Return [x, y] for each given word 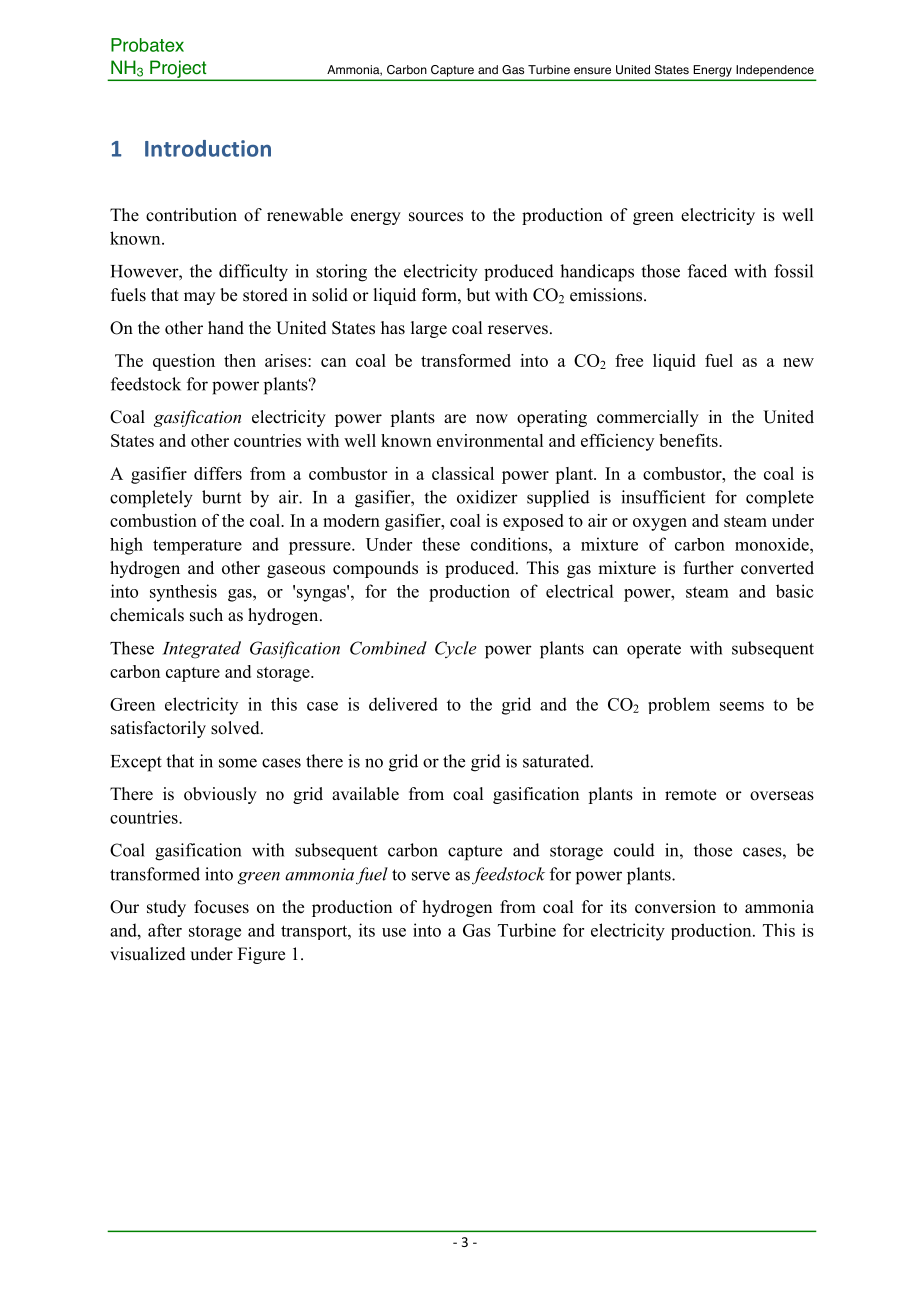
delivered [403, 704]
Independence [775, 70]
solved [236, 728]
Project [178, 70]
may [199, 298]
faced [707, 271]
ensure [592, 71]
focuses [221, 907]
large [429, 329]
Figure [261, 955]
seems [742, 706]
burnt [221, 497]
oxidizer [487, 497]
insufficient [663, 497]
